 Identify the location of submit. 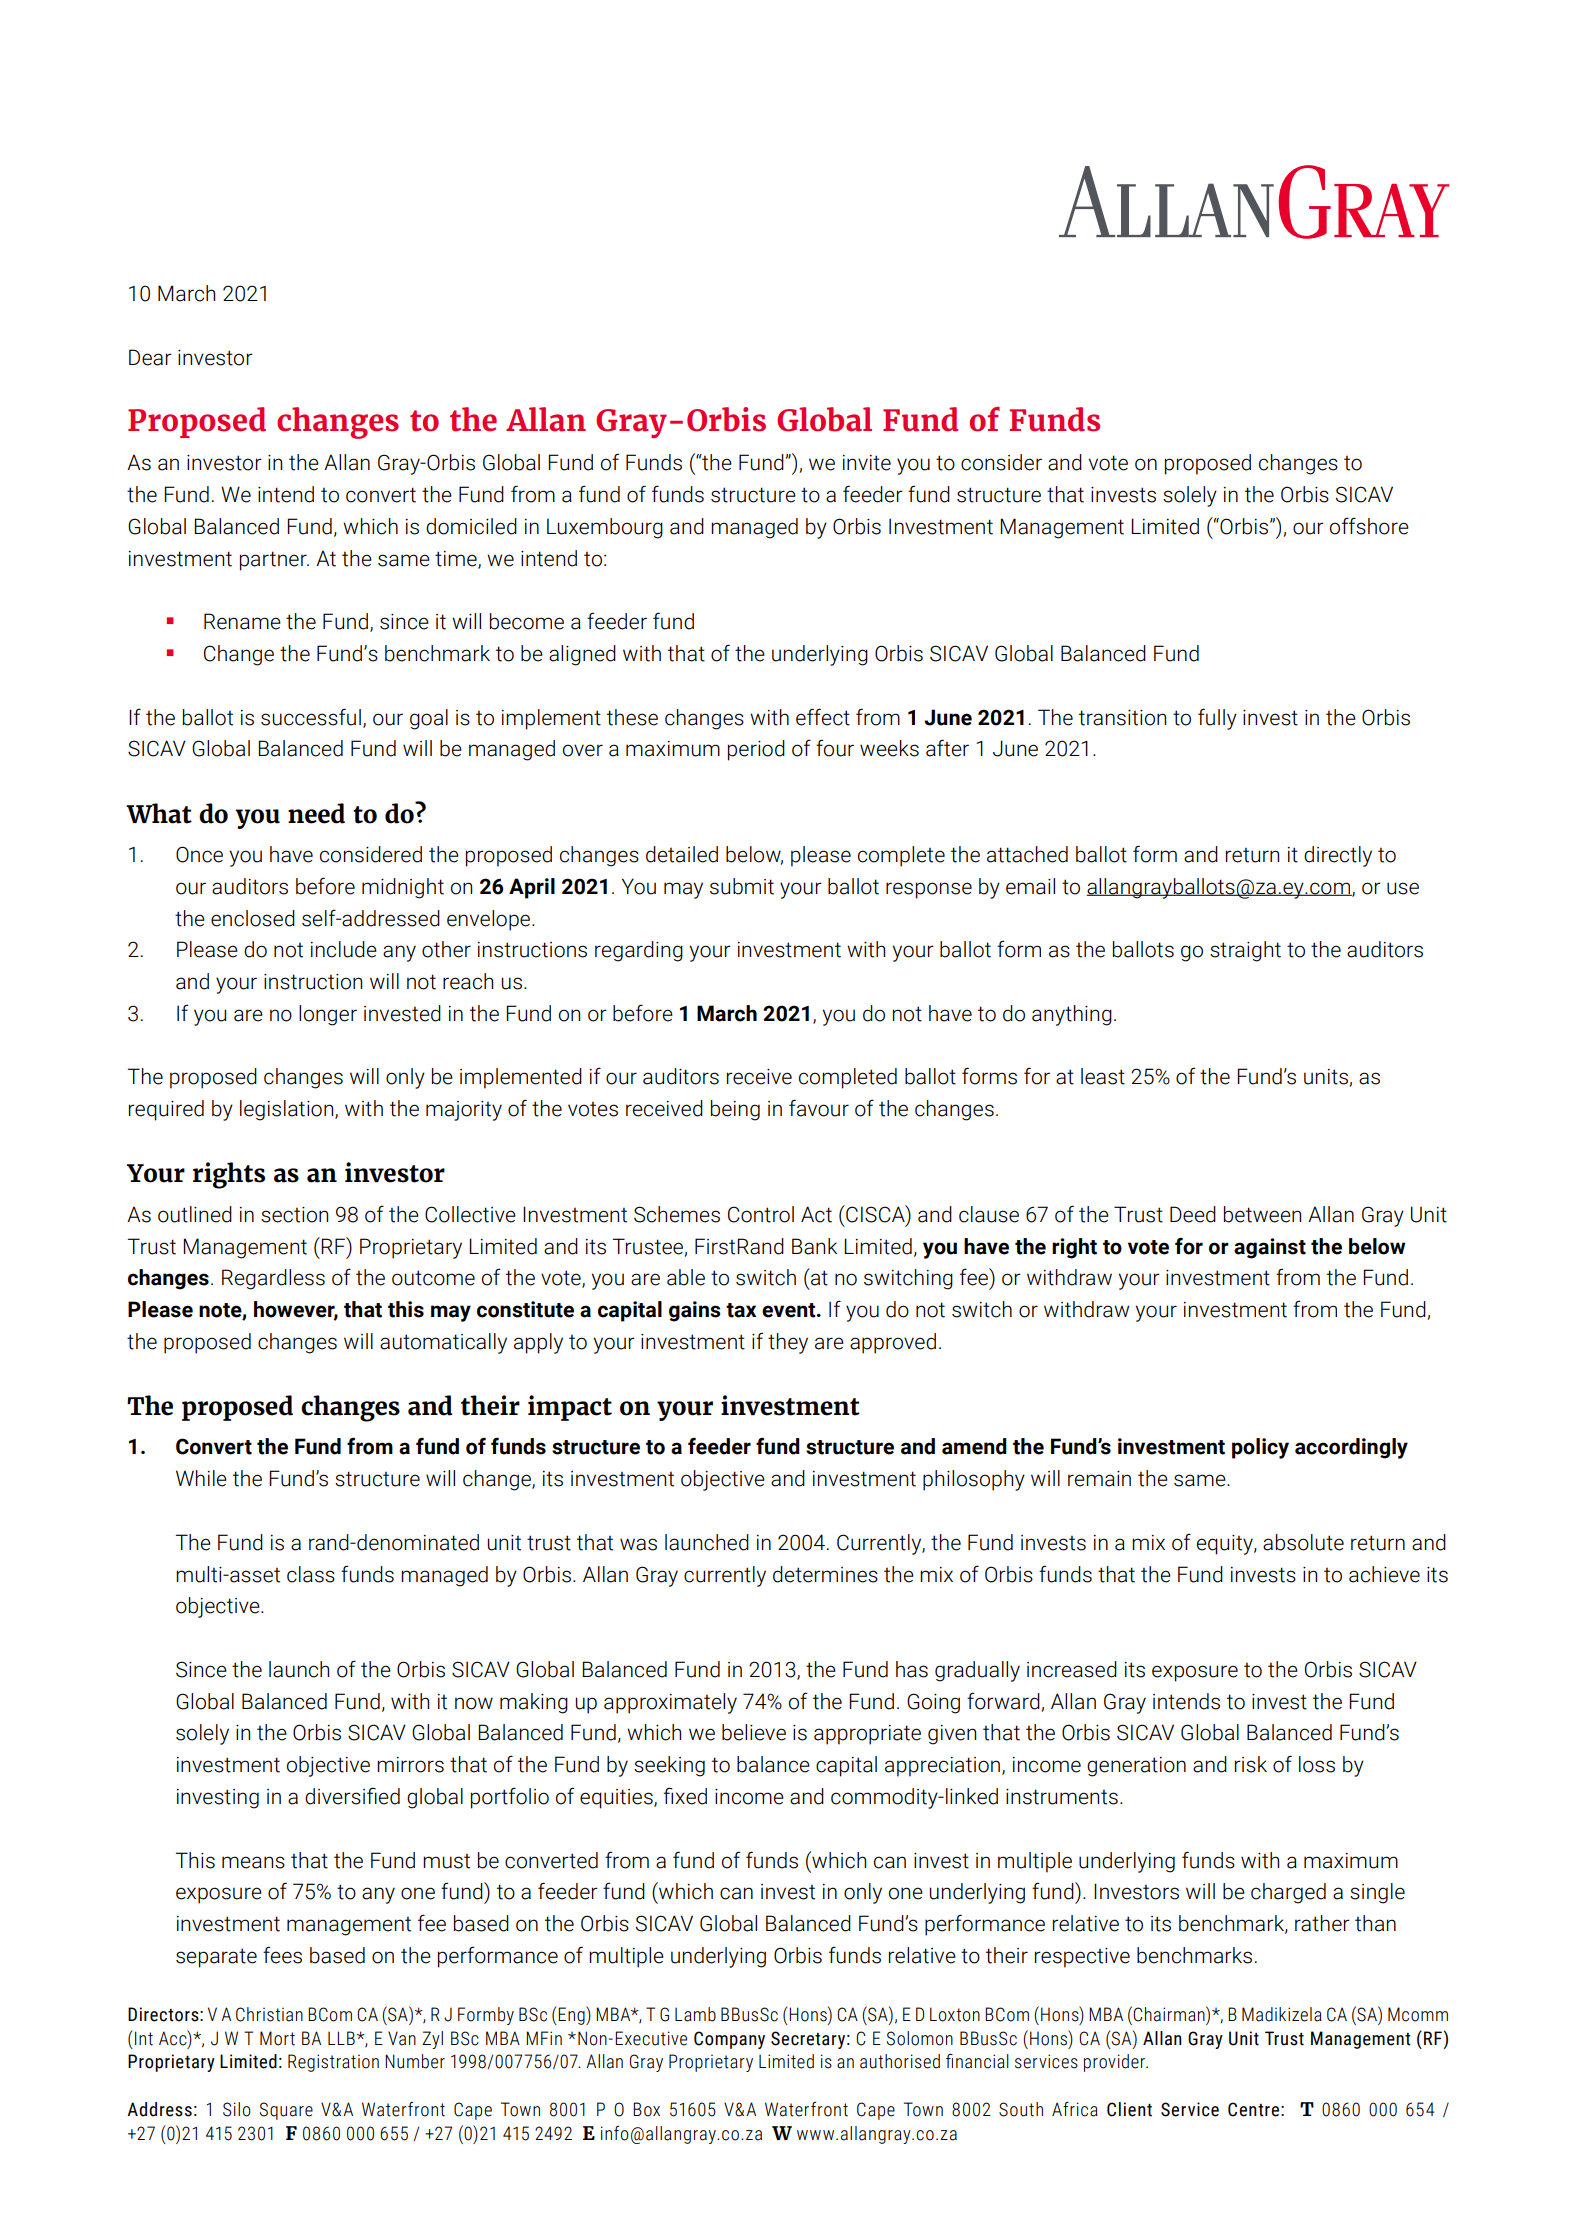
(742, 886).
